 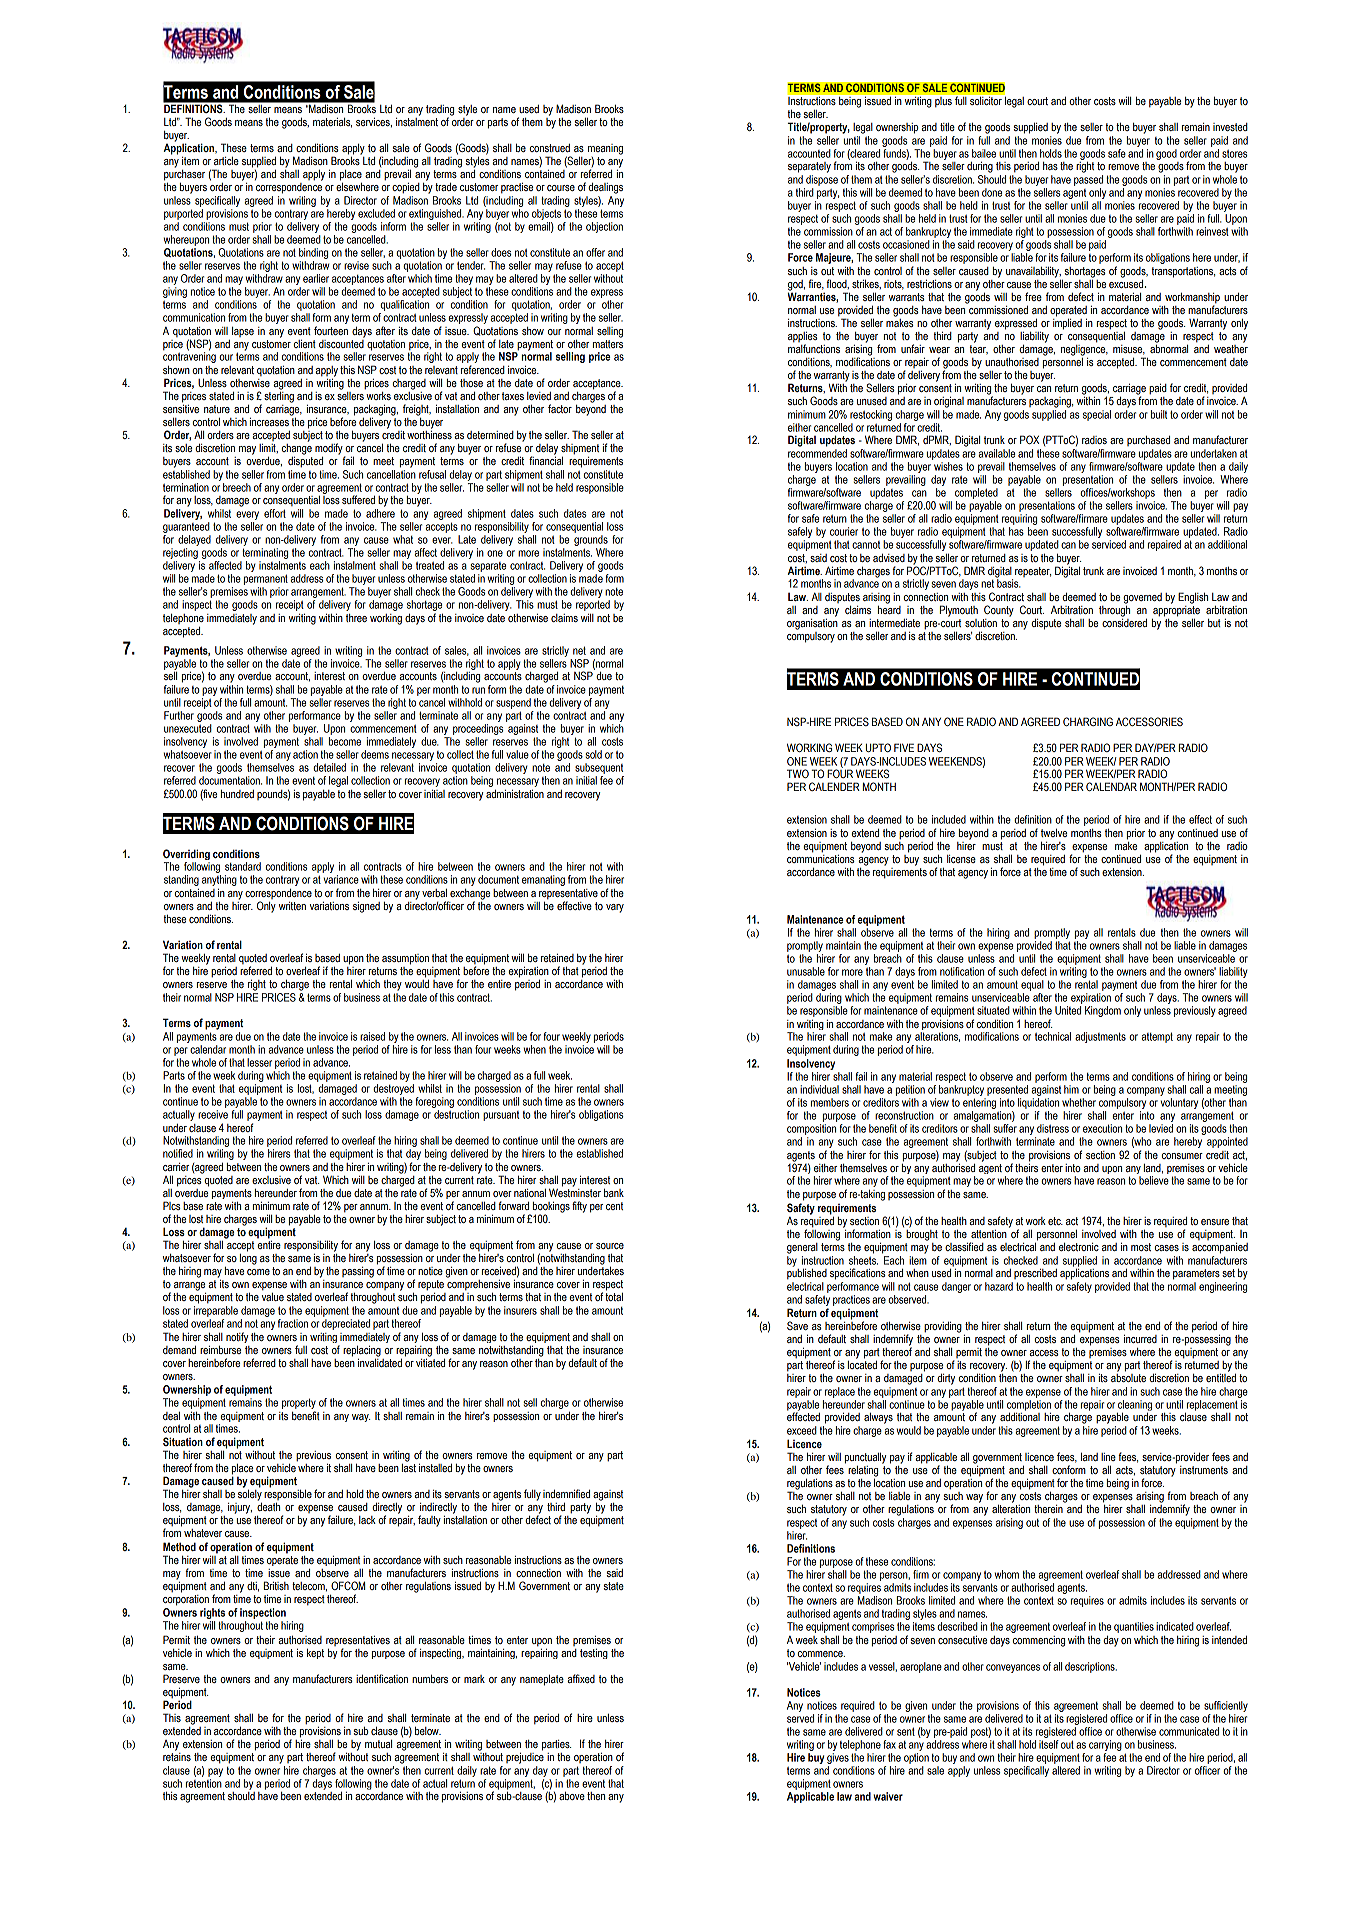 I want to click on written, so click(x=292, y=906).
